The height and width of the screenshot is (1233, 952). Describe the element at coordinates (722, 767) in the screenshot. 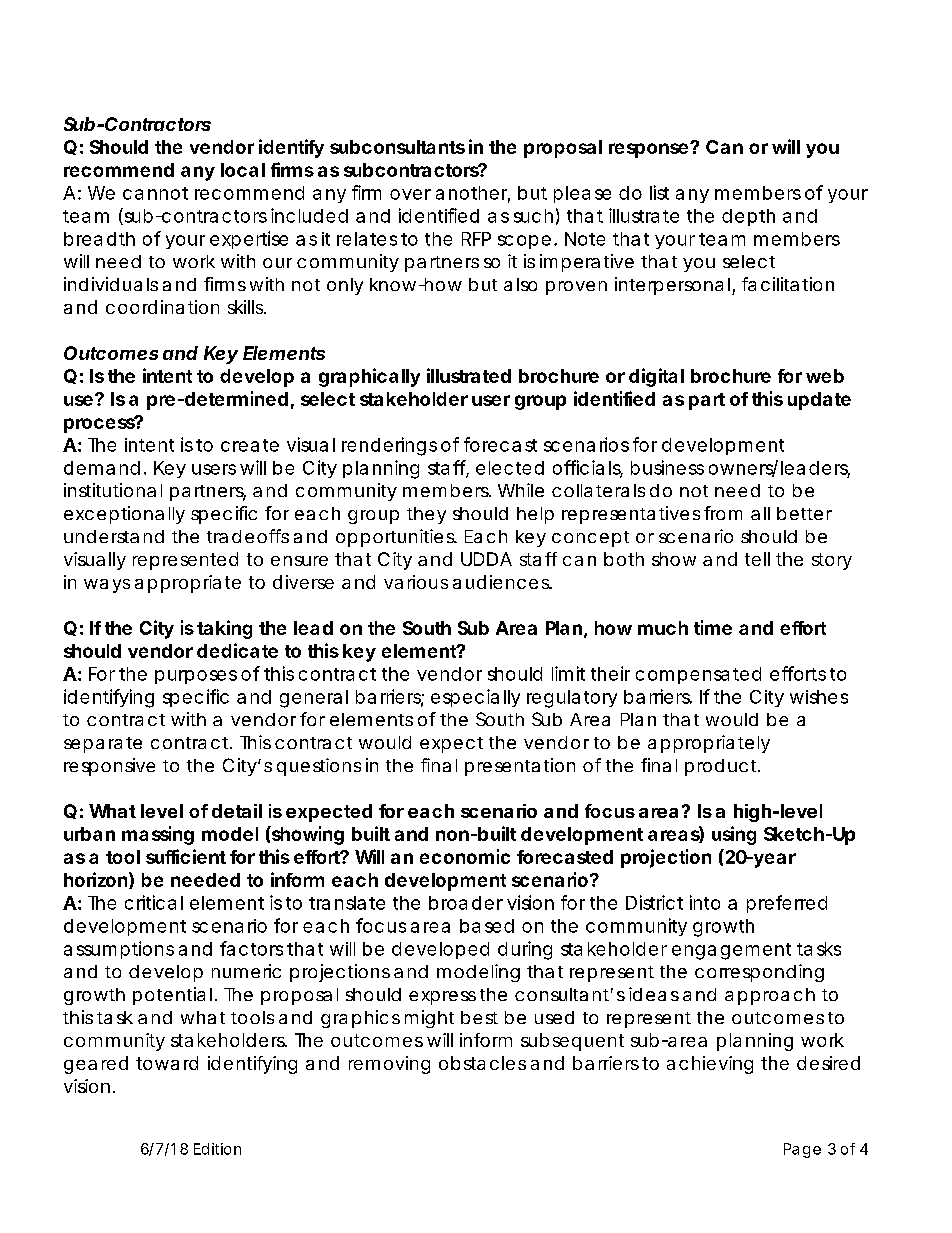

I see `product` at that location.
